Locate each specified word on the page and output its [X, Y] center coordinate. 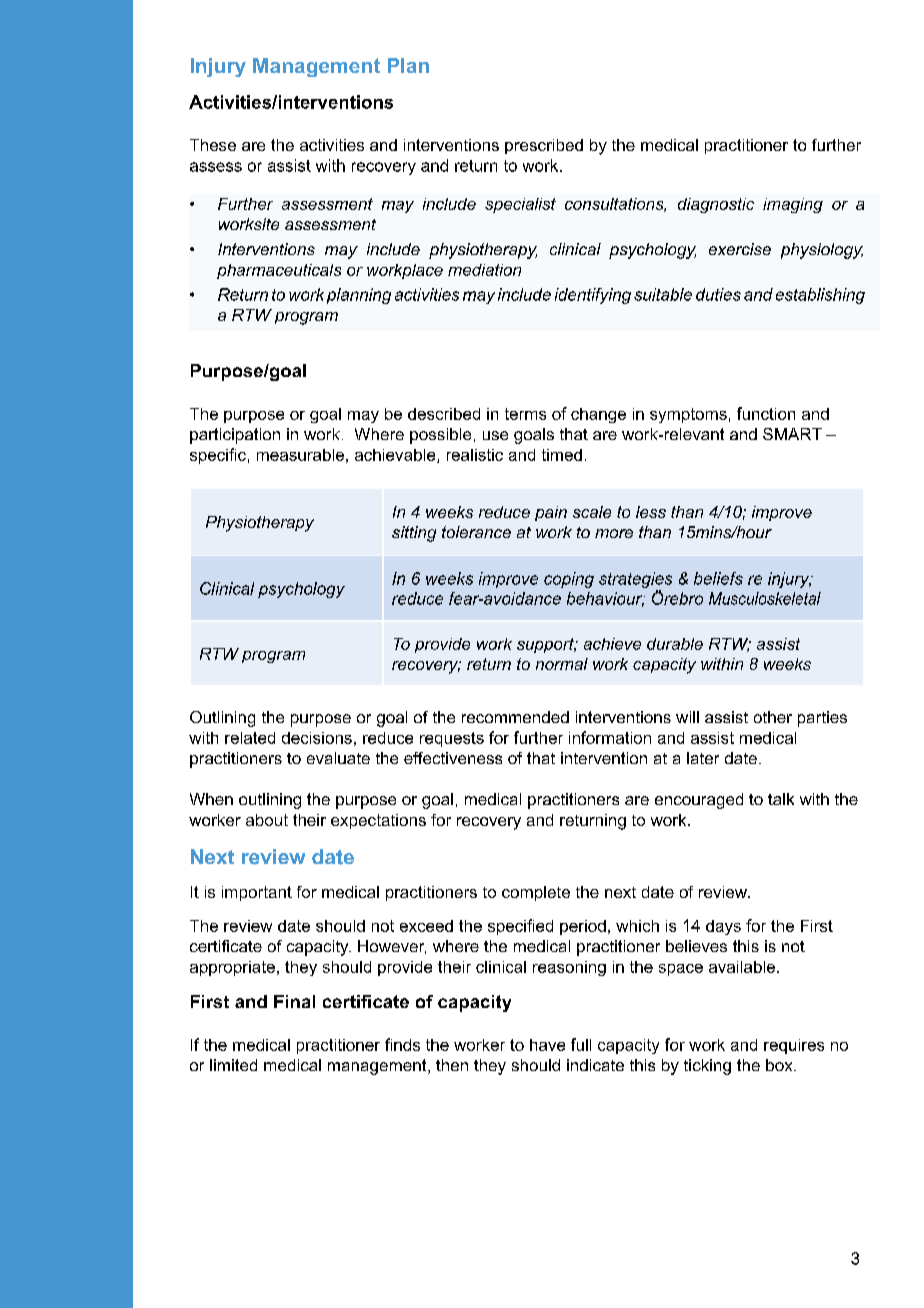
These [213, 145]
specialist [520, 205]
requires [794, 1046]
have [547, 1045]
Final [294, 1001]
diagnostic [716, 205]
